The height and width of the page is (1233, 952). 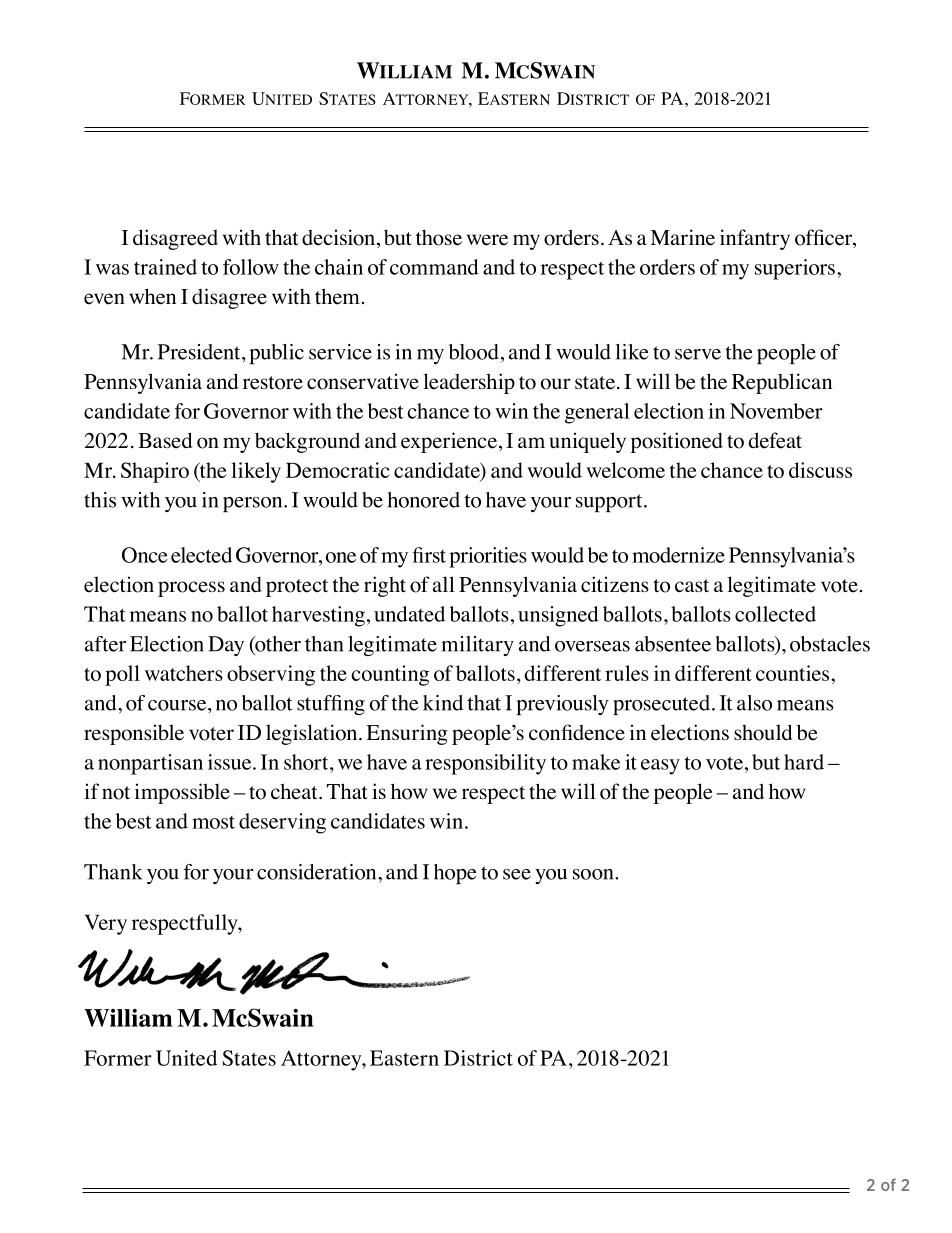 I want to click on process, so click(x=191, y=589).
